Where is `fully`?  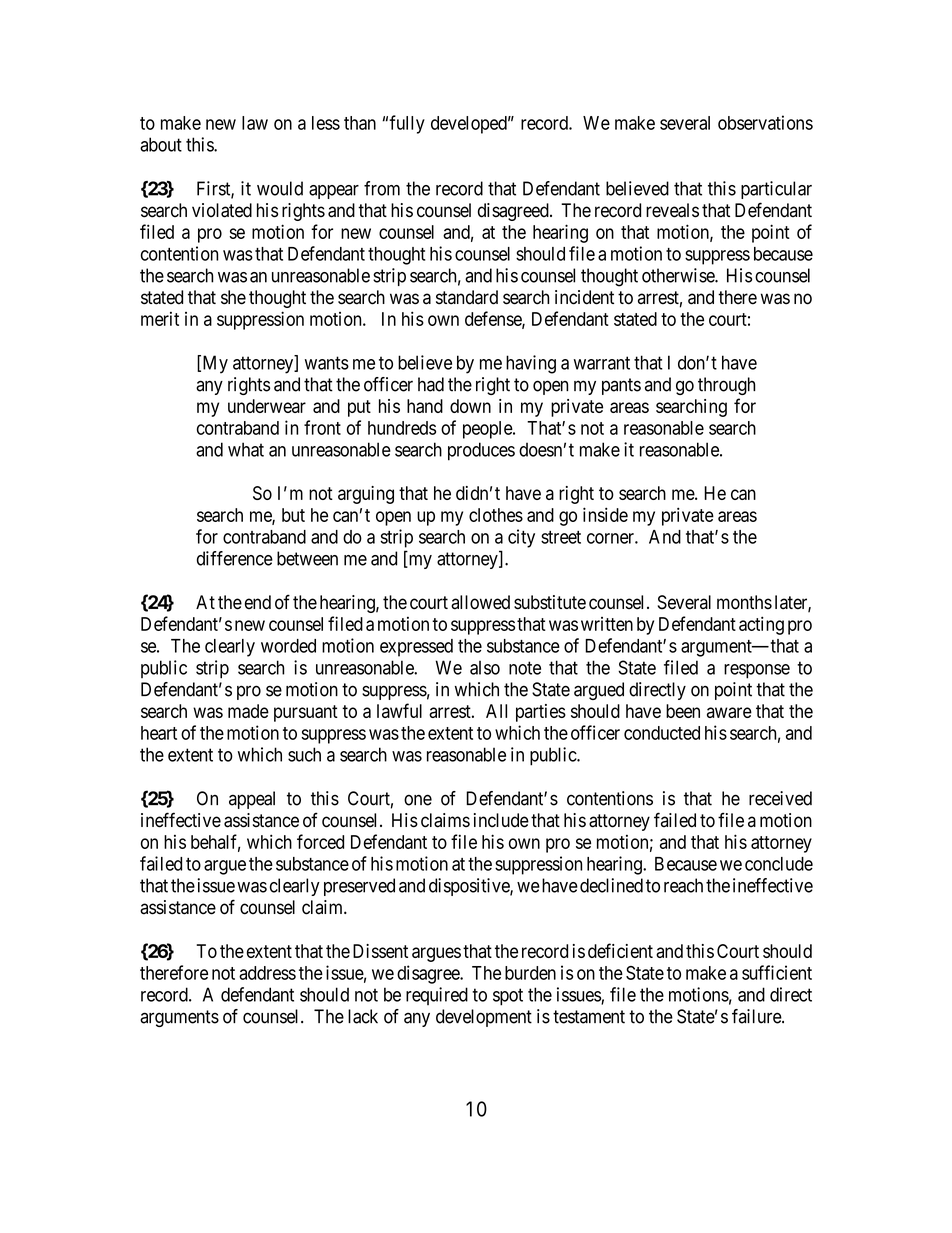 fully is located at coordinates (407, 124).
